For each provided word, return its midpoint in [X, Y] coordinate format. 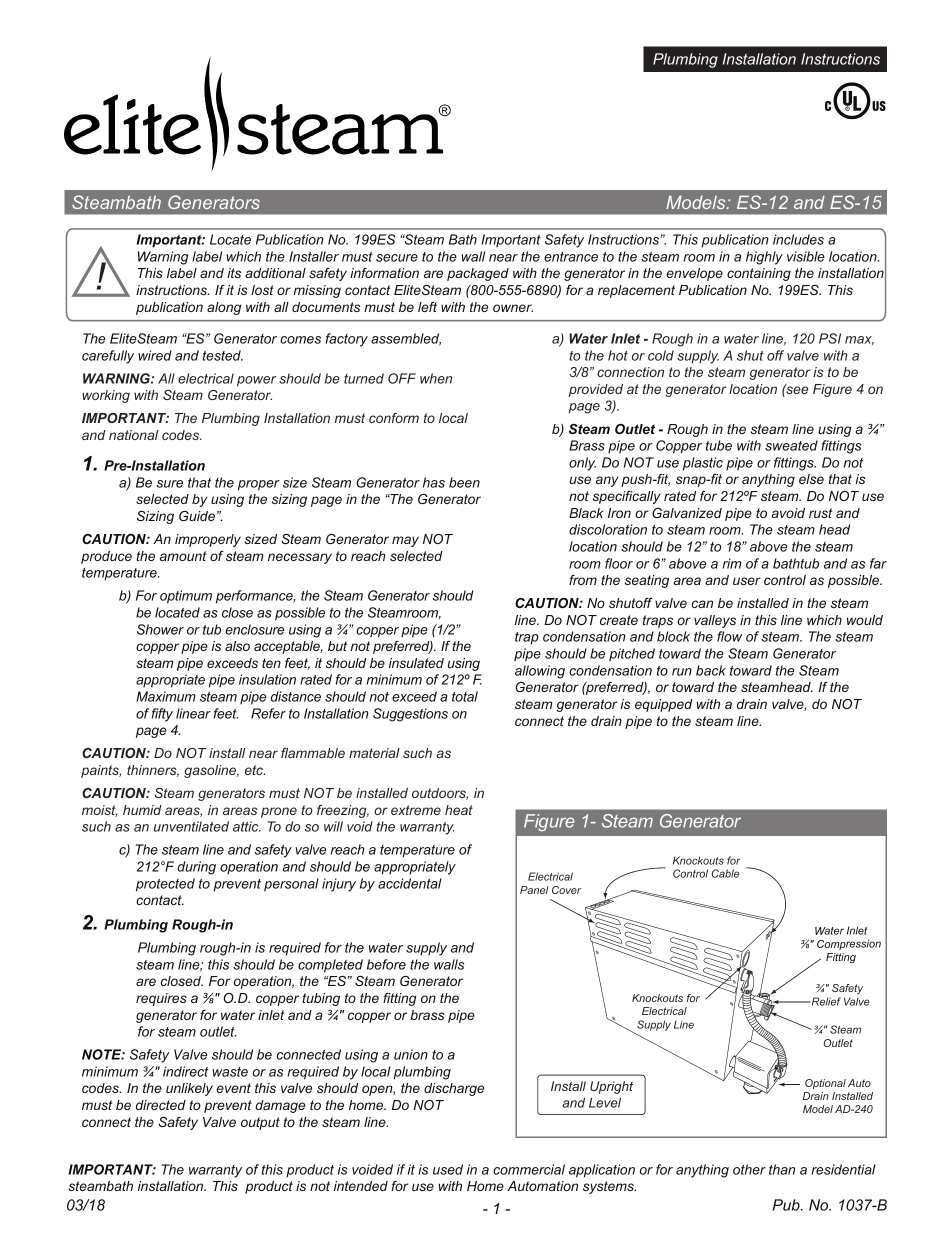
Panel [534, 890]
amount [183, 556]
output [260, 1123]
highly [764, 258]
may [405, 541]
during [196, 868]
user [747, 581]
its [234, 273]
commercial [529, 1169]
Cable [725, 873]
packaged [478, 274]
